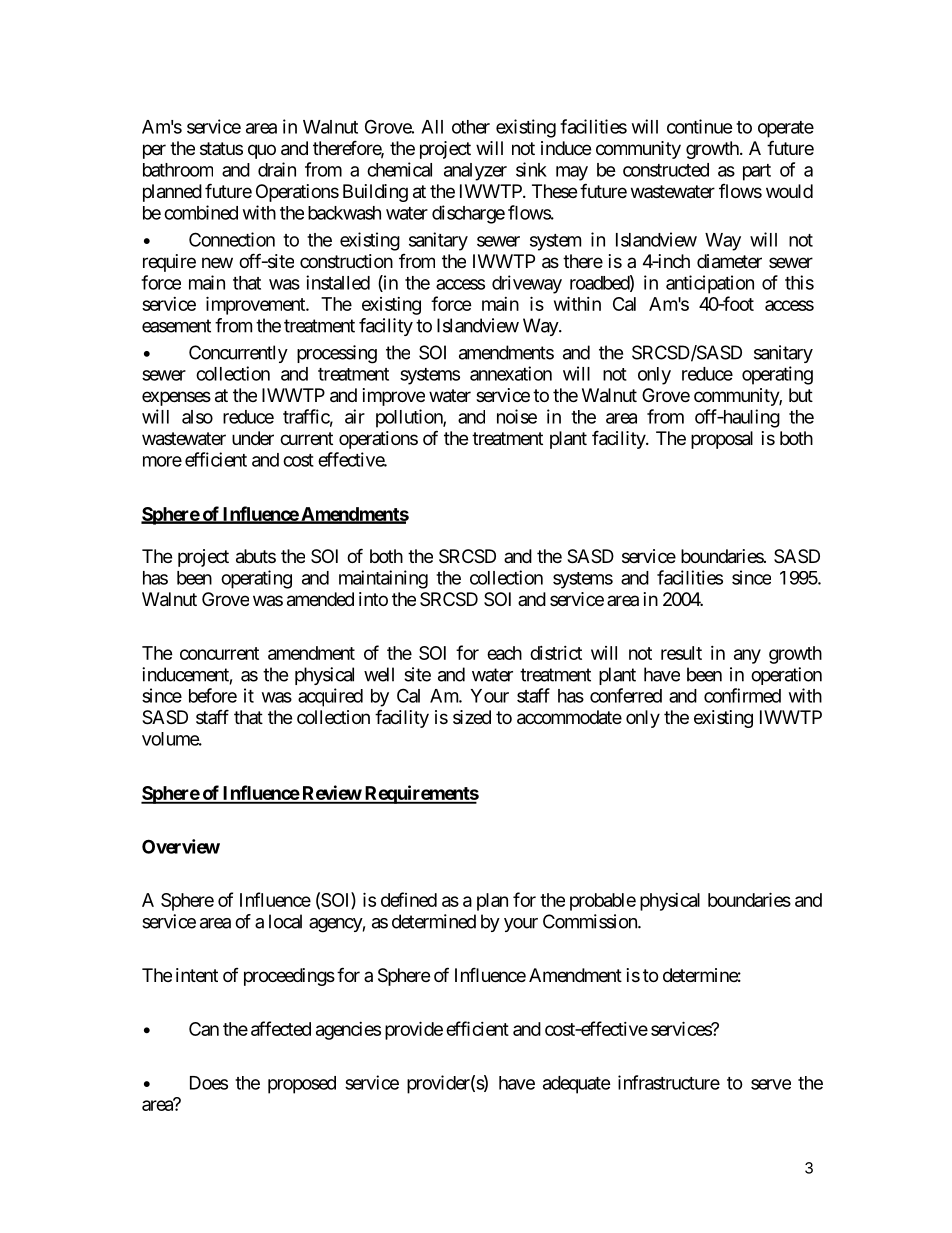 This document has width=952, height=1233. Describe the element at coordinates (504, 653) in the document. I see `each` at that location.
